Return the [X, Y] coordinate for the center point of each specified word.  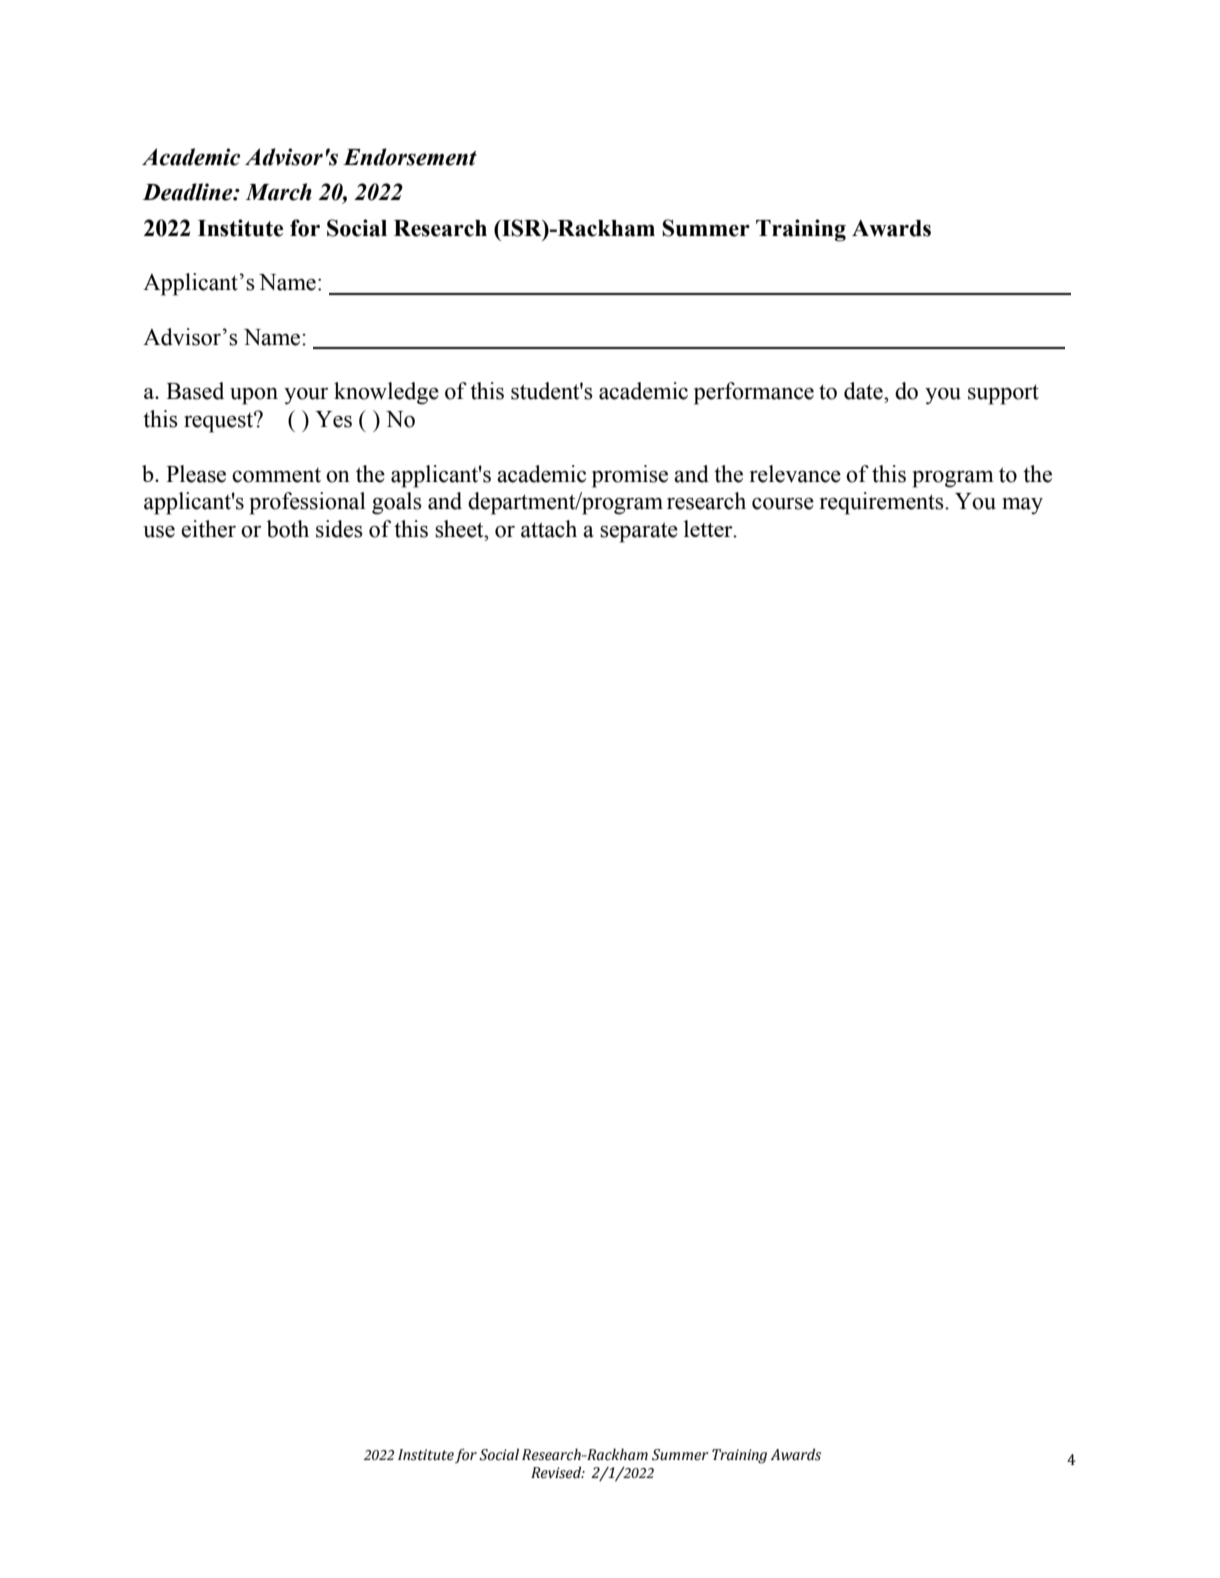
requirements [883, 503]
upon [254, 396]
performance [754, 393]
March [278, 192]
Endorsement [410, 157]
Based [195, 391]
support [1003, 394]
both [288, 529]
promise [630, 476]
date [864, 391]
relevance [795, 474]
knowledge [386, 393]
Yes [334, 419]
